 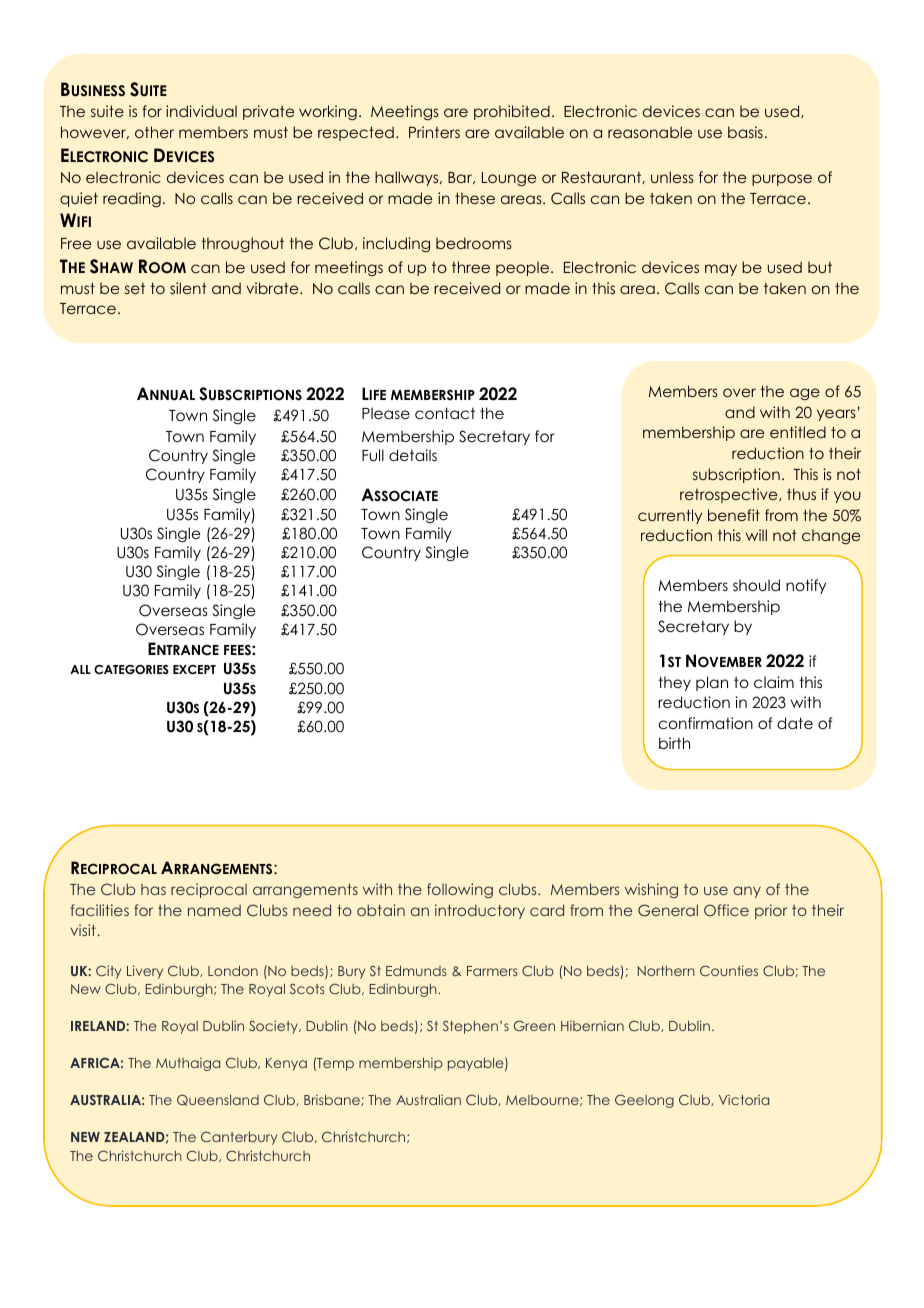 I want to click on Printers, so click(x=434, y=132).
